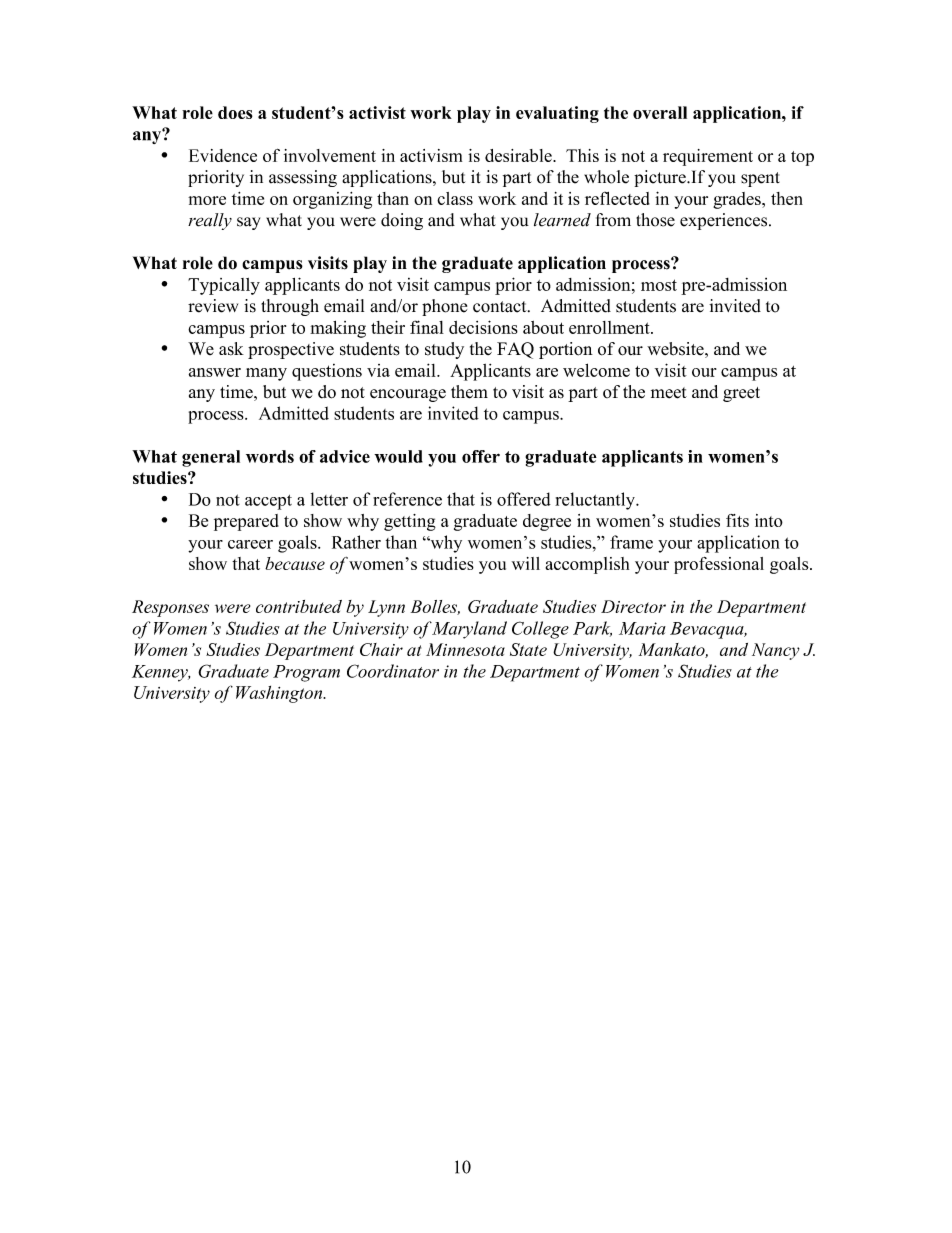  I want to click on requirement, so click(708, 157).
